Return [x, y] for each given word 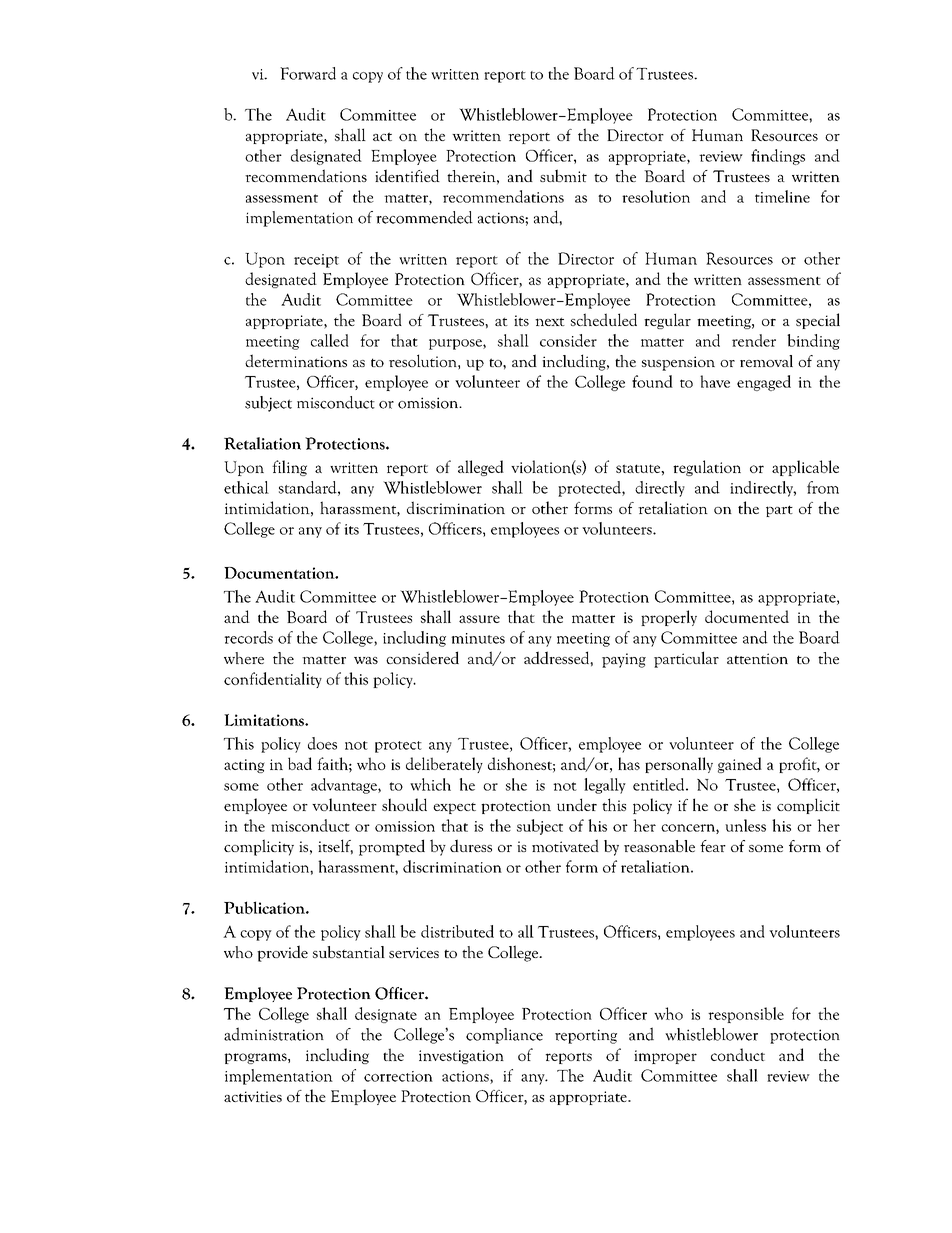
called [330, 340]
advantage [345, 786]
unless [745, 825]
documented [747, 616]
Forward [308, 73]
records [249, 637]
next [550, 321]
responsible [746, 1015]
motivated [565, 845]
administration [274, 1034]
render [754, 340]
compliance [504, 1036]
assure [479, 619]
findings [778, 157]
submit [563, 175]
